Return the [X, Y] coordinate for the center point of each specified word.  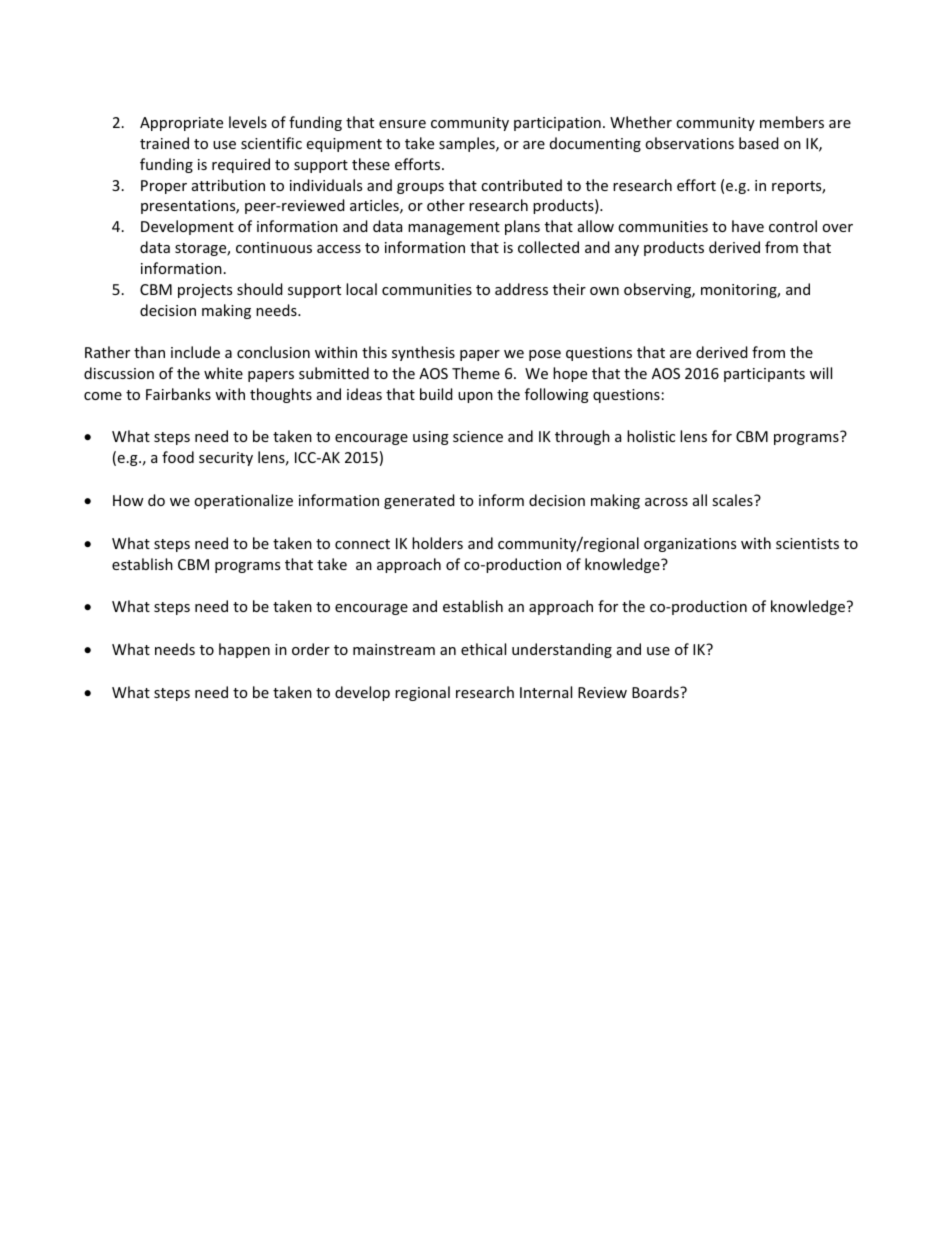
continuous [274, 247]
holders [437, 543]
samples [468, 144]
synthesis [423, 353]
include [195, 352]
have [748, 226]
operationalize [243, 501]
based [759, 143]
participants [764, 375]
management [454, 228]
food [178, 457]
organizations [690, 545]
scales [733, 500]
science [478, 436]
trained [164, 143]
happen [244, 650]
